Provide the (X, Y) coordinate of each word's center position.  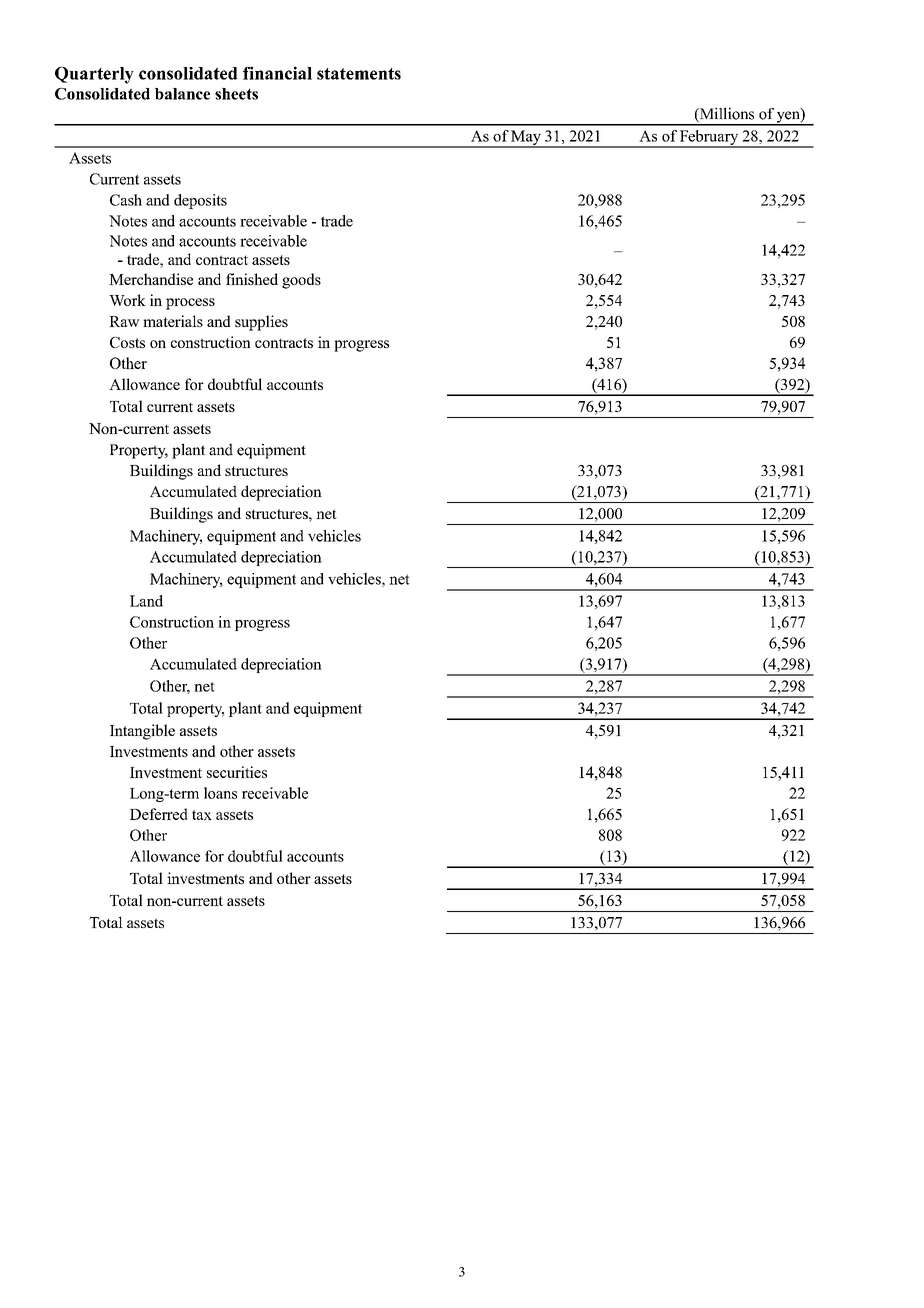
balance (182, 94)
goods (301, 281)
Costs (127, 342)
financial (277, 73)
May (526, 138)
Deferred (159, 814)
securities (237, 772)
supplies (261, 323)
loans (220, 793)
